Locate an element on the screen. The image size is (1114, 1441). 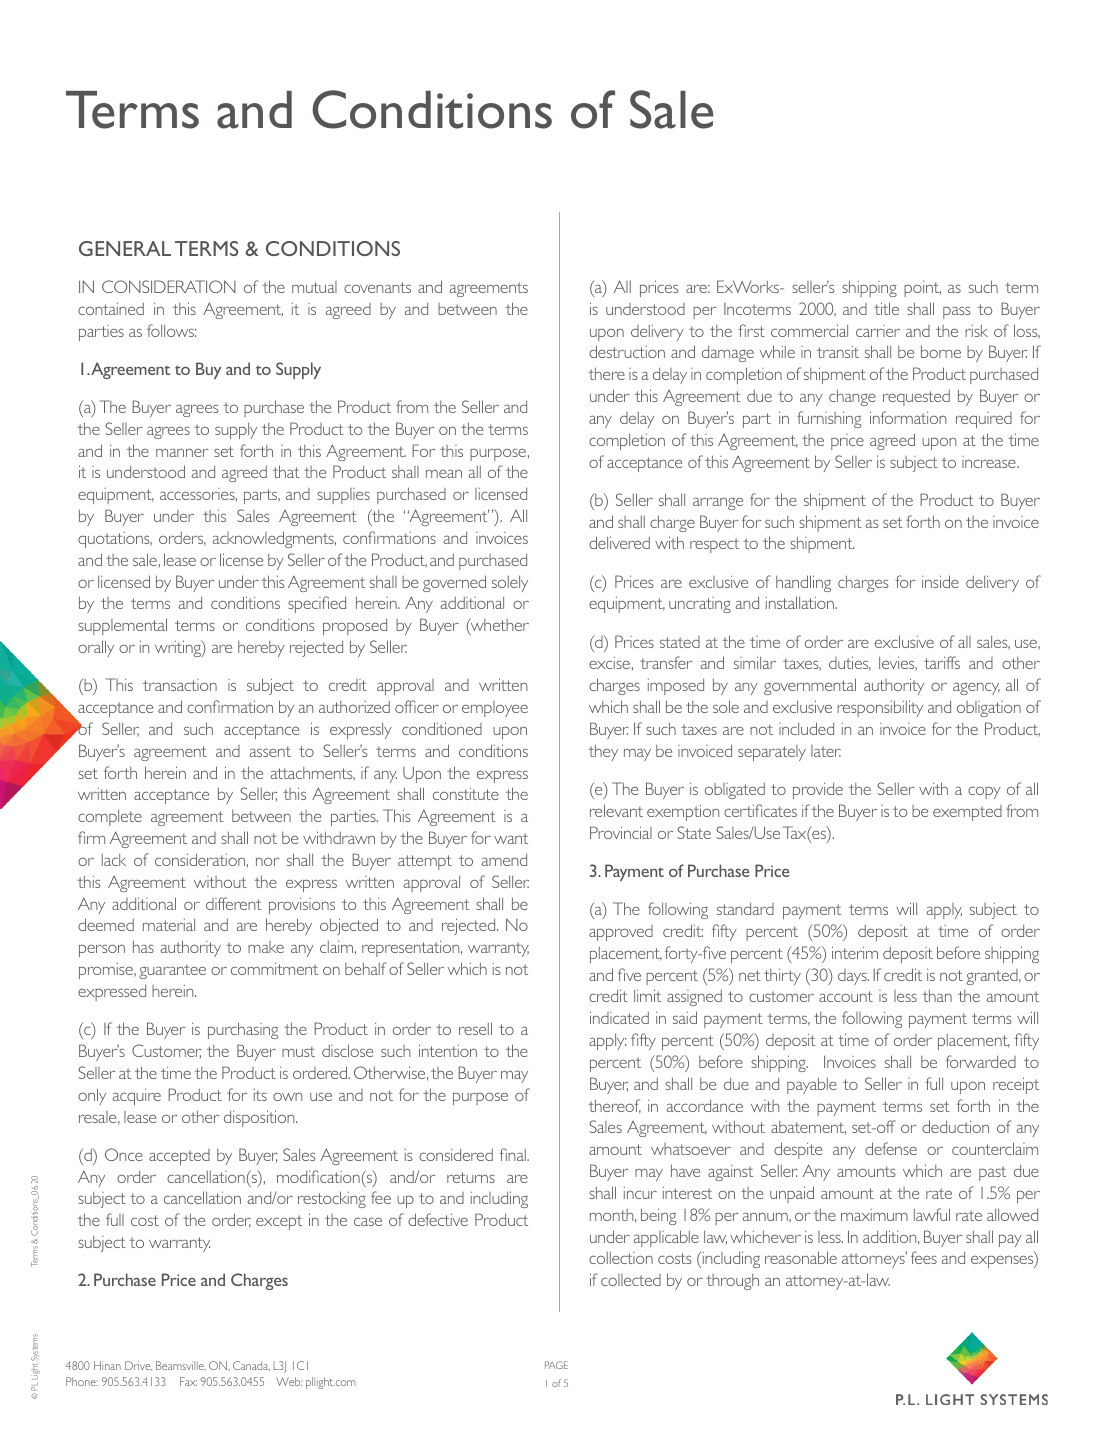
inside is located at coordinates (940, 581).
